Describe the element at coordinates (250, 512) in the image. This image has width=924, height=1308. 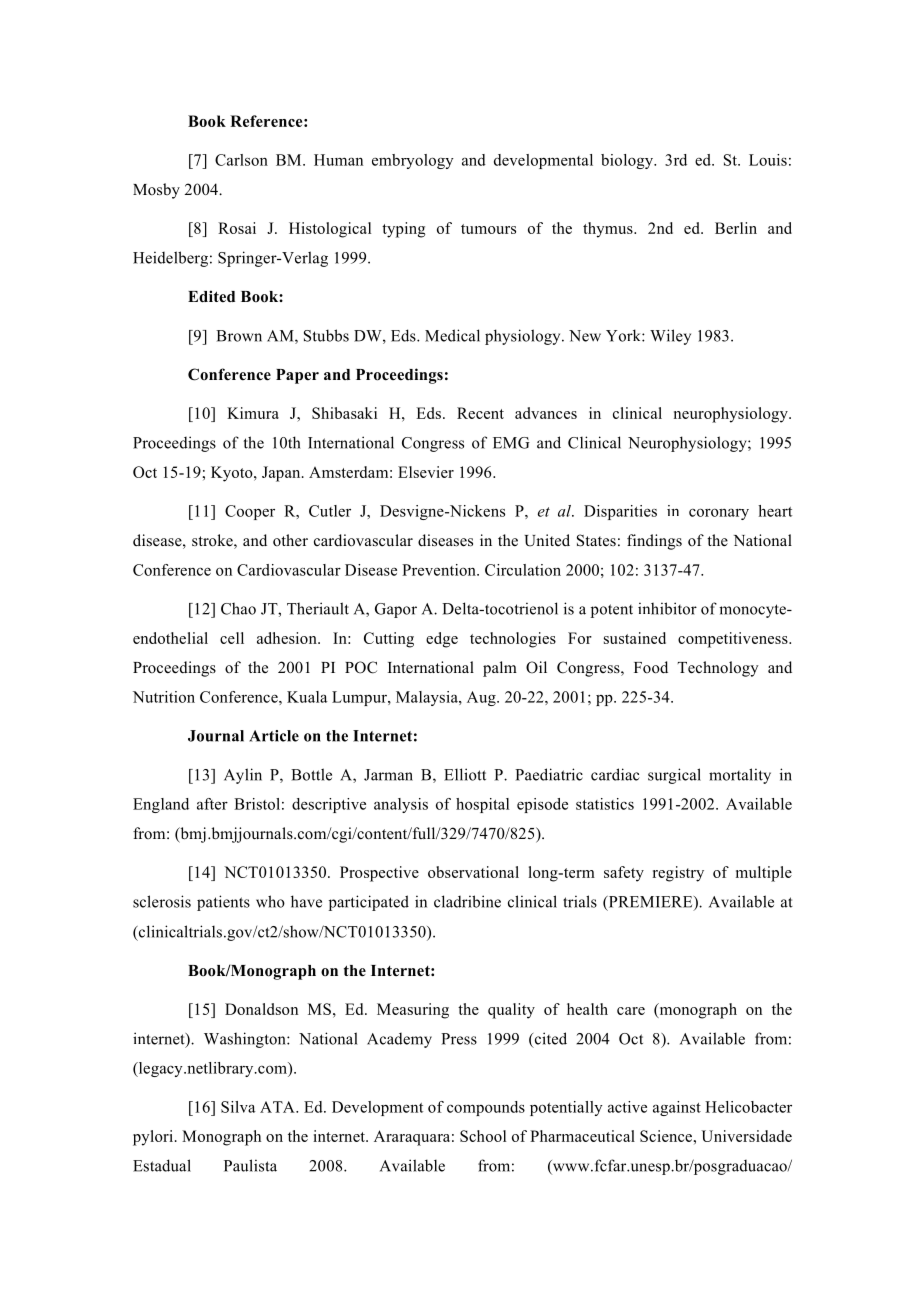
I see `Cooper` at that location.
